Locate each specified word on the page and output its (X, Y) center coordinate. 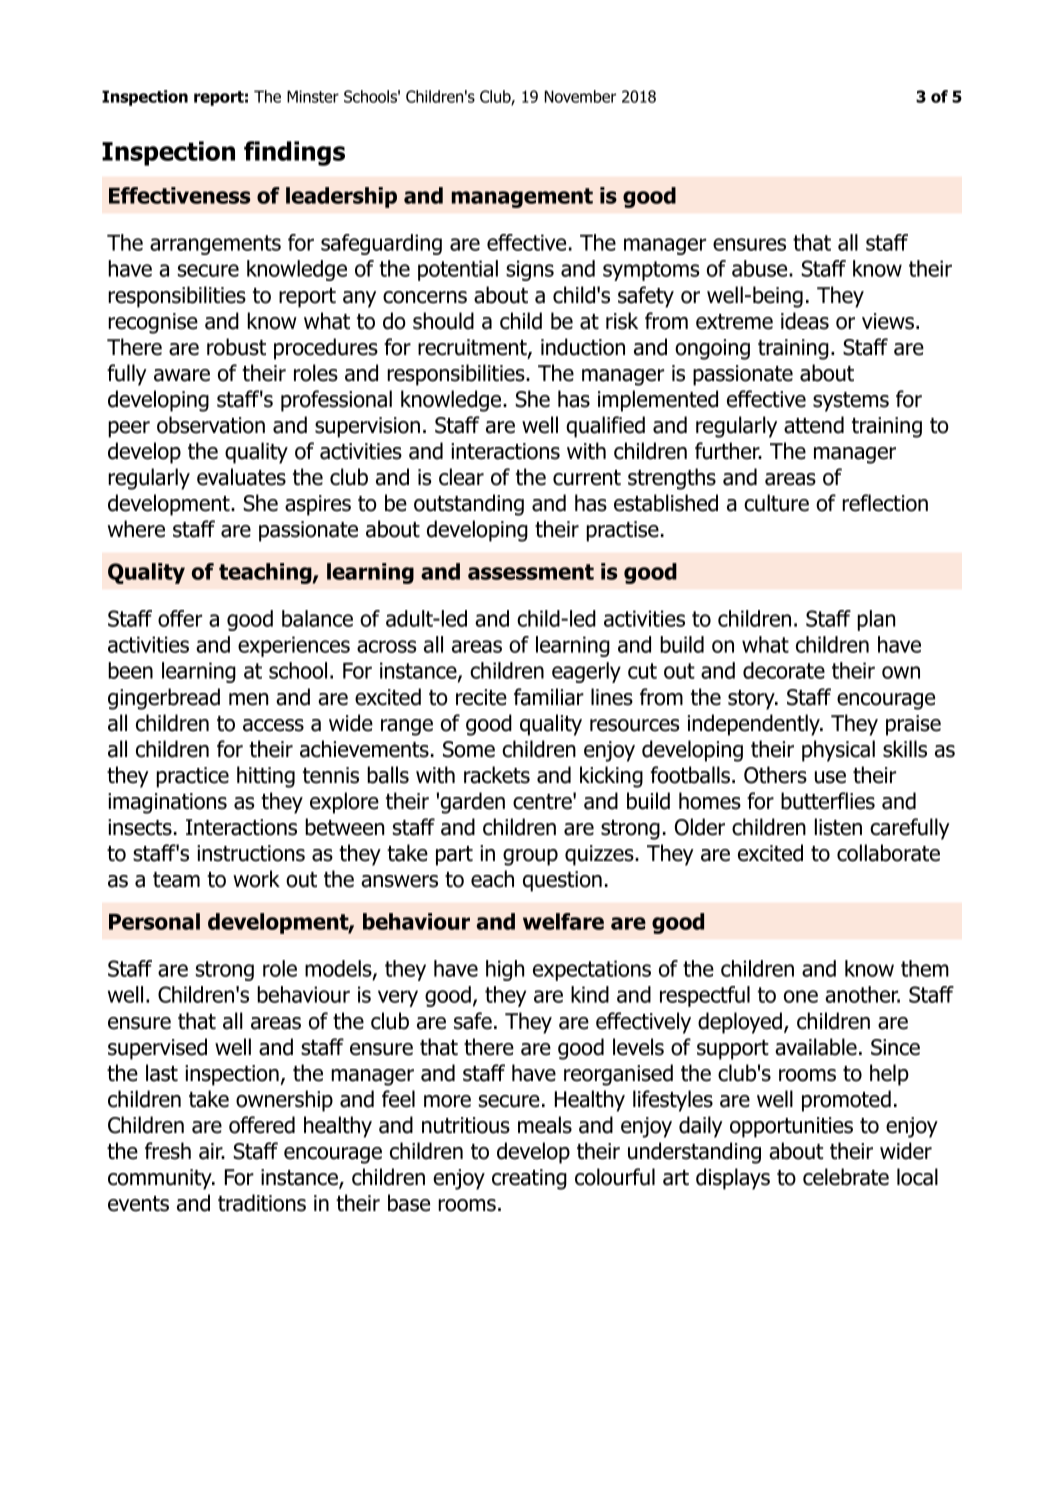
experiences (294, 646)
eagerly (586, 672)
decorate (784, 670)
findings (294, 153)
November (580, 96)
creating (529, 1179)
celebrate (846, 1177)
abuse (761, 268)
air (212, 1151)
